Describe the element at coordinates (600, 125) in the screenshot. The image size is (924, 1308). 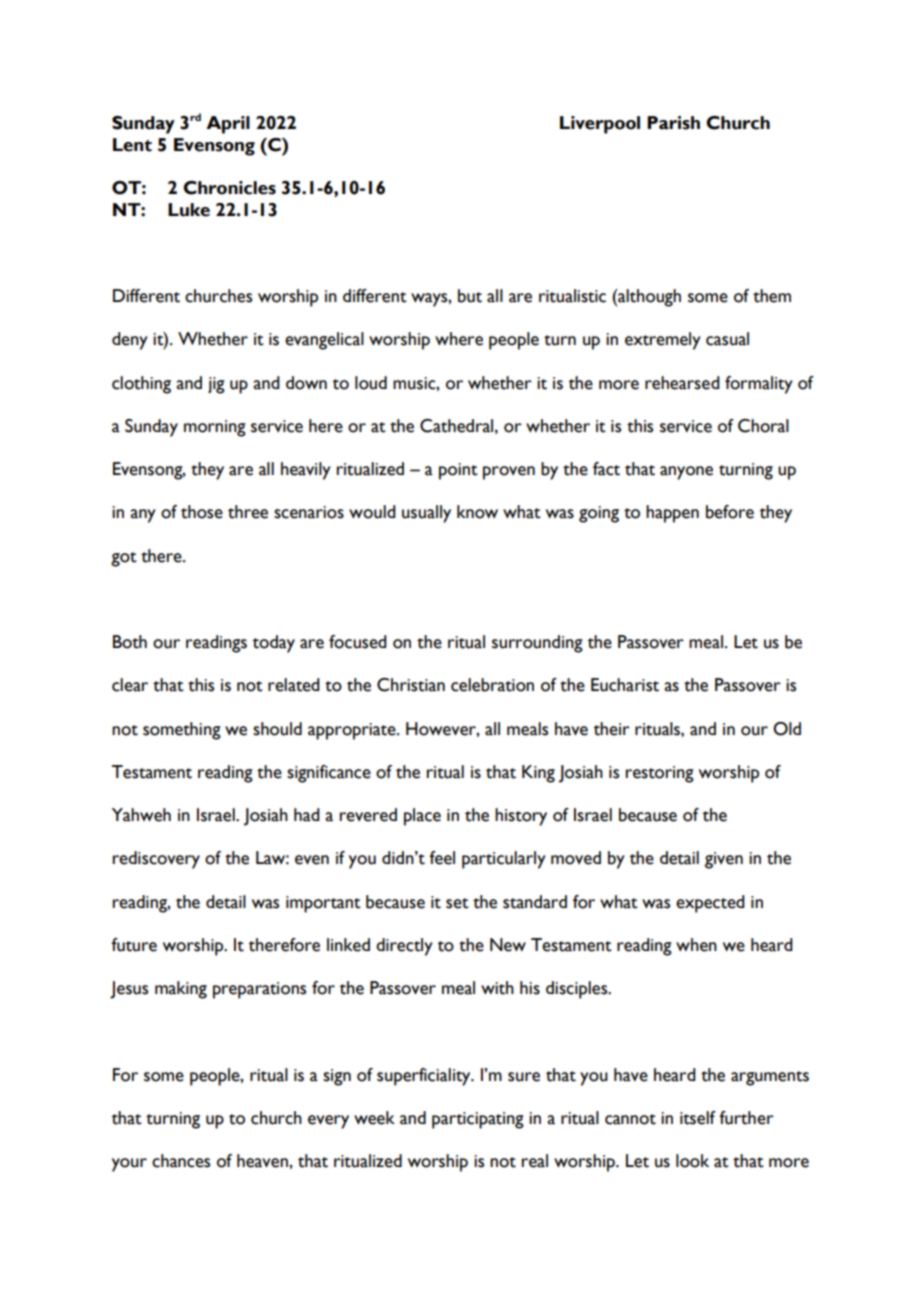
I see `Liverpool` at that location.
